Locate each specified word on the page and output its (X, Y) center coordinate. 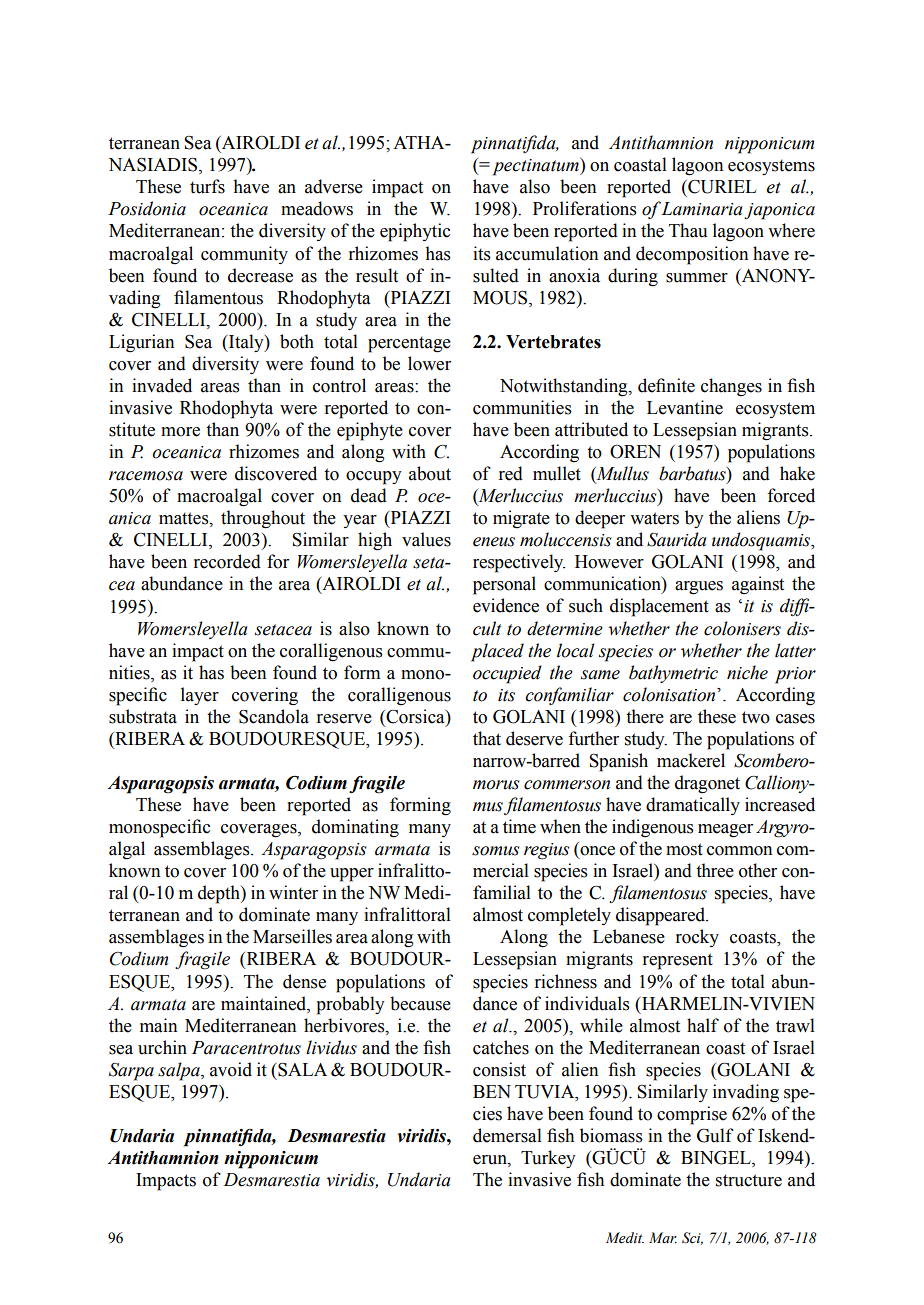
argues (699, 588)
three (715, 870)
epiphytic (415, 232)
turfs (207, 186)
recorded (227, 561)
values (426, 539)
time (519, 826)
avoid (231, 1069)
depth (220, 894)
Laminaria (702, 209)
